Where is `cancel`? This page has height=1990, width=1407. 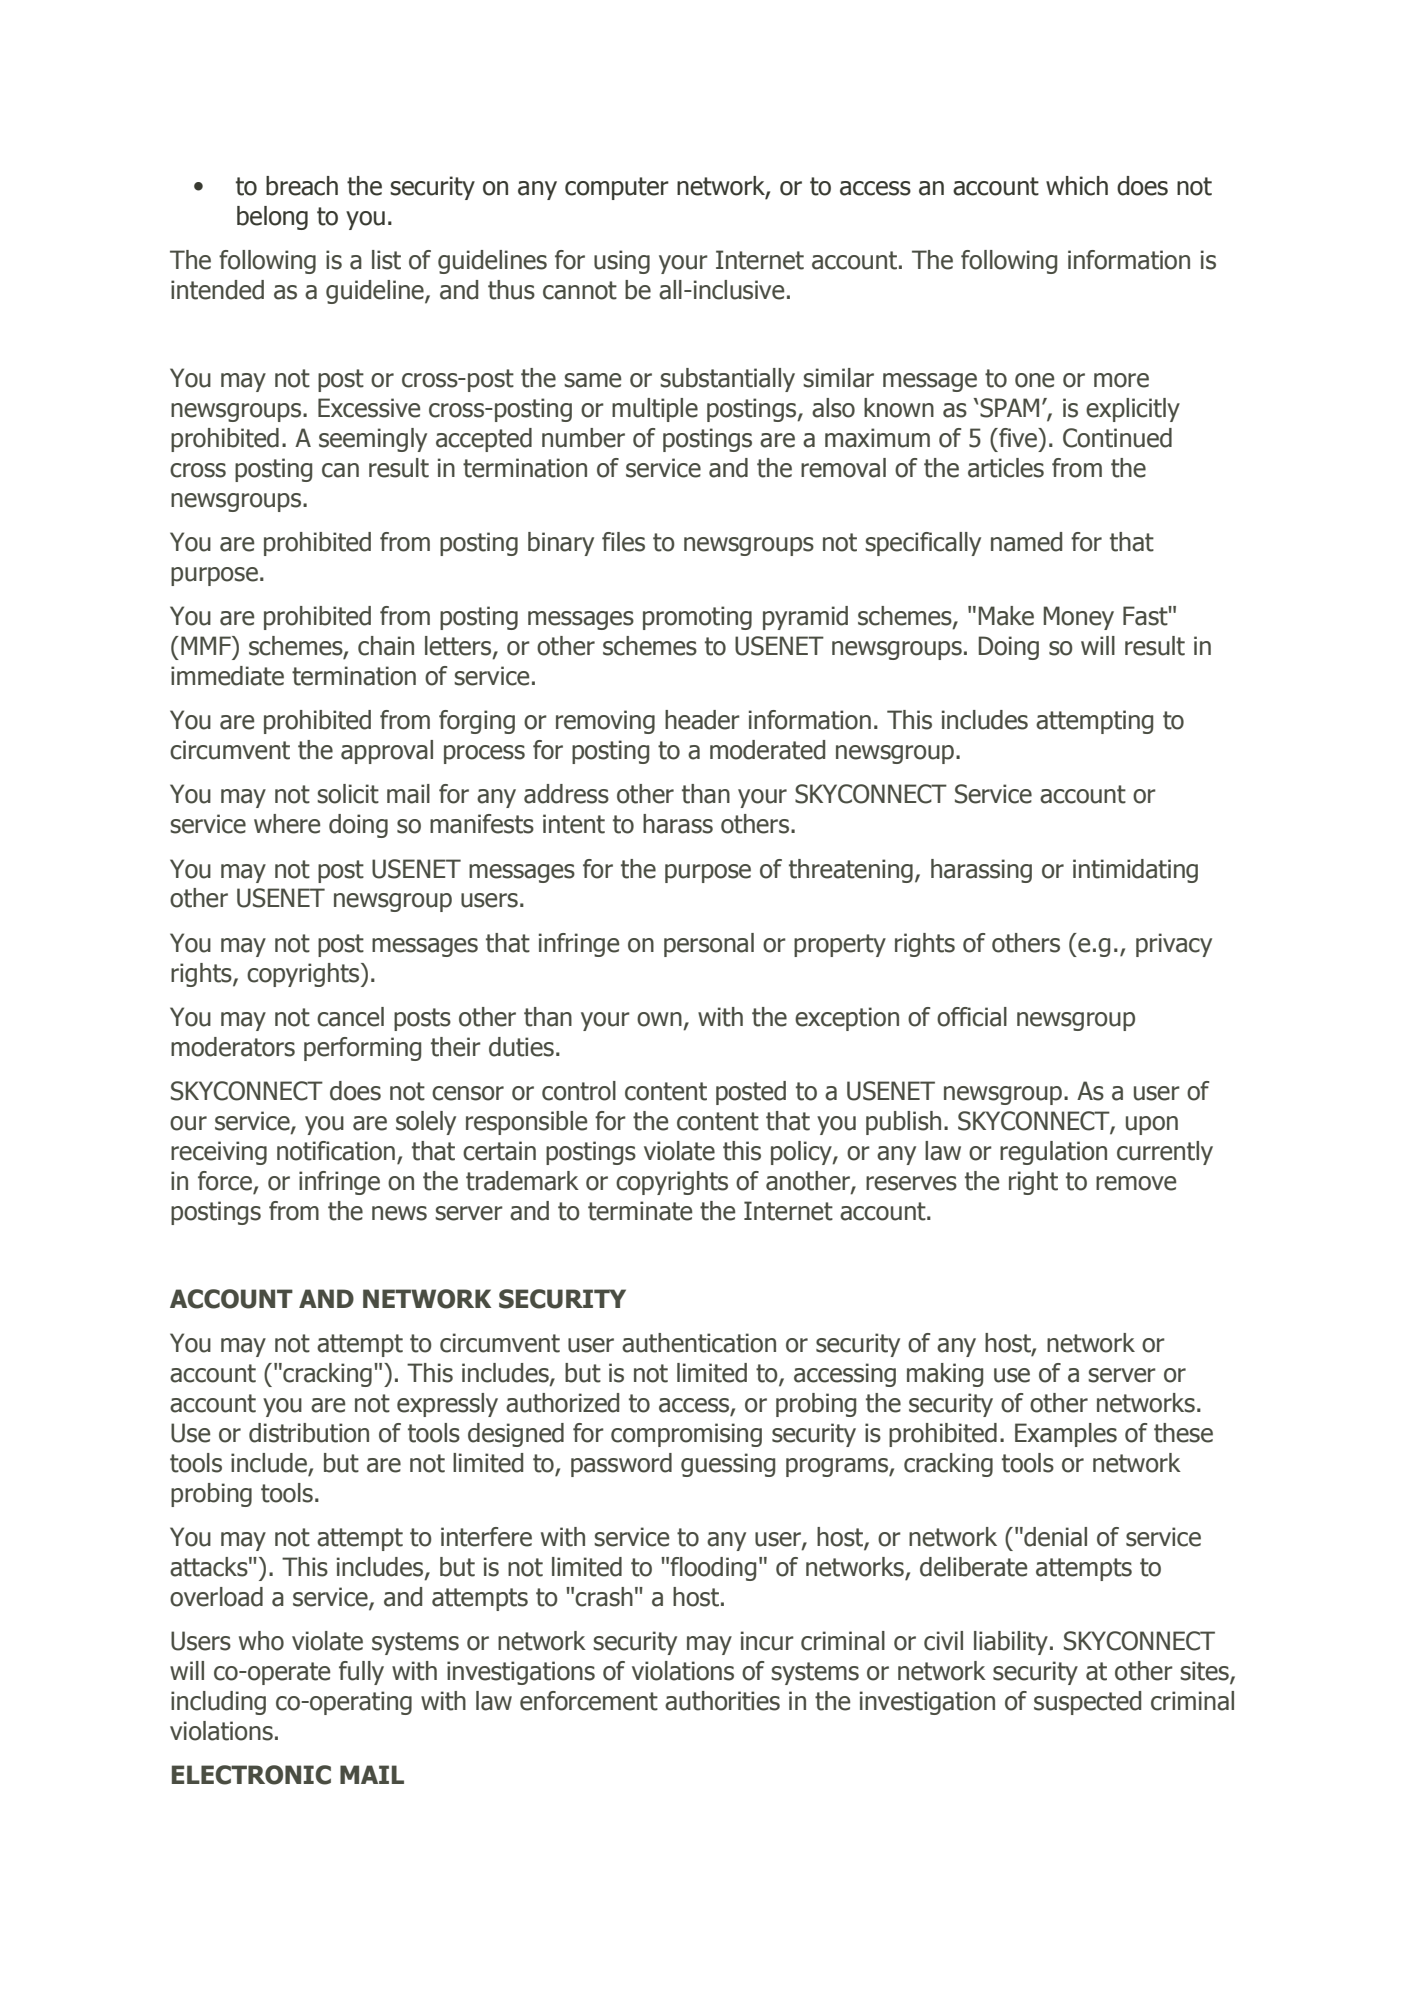
cancel is located at coordinates (350, 1017).
